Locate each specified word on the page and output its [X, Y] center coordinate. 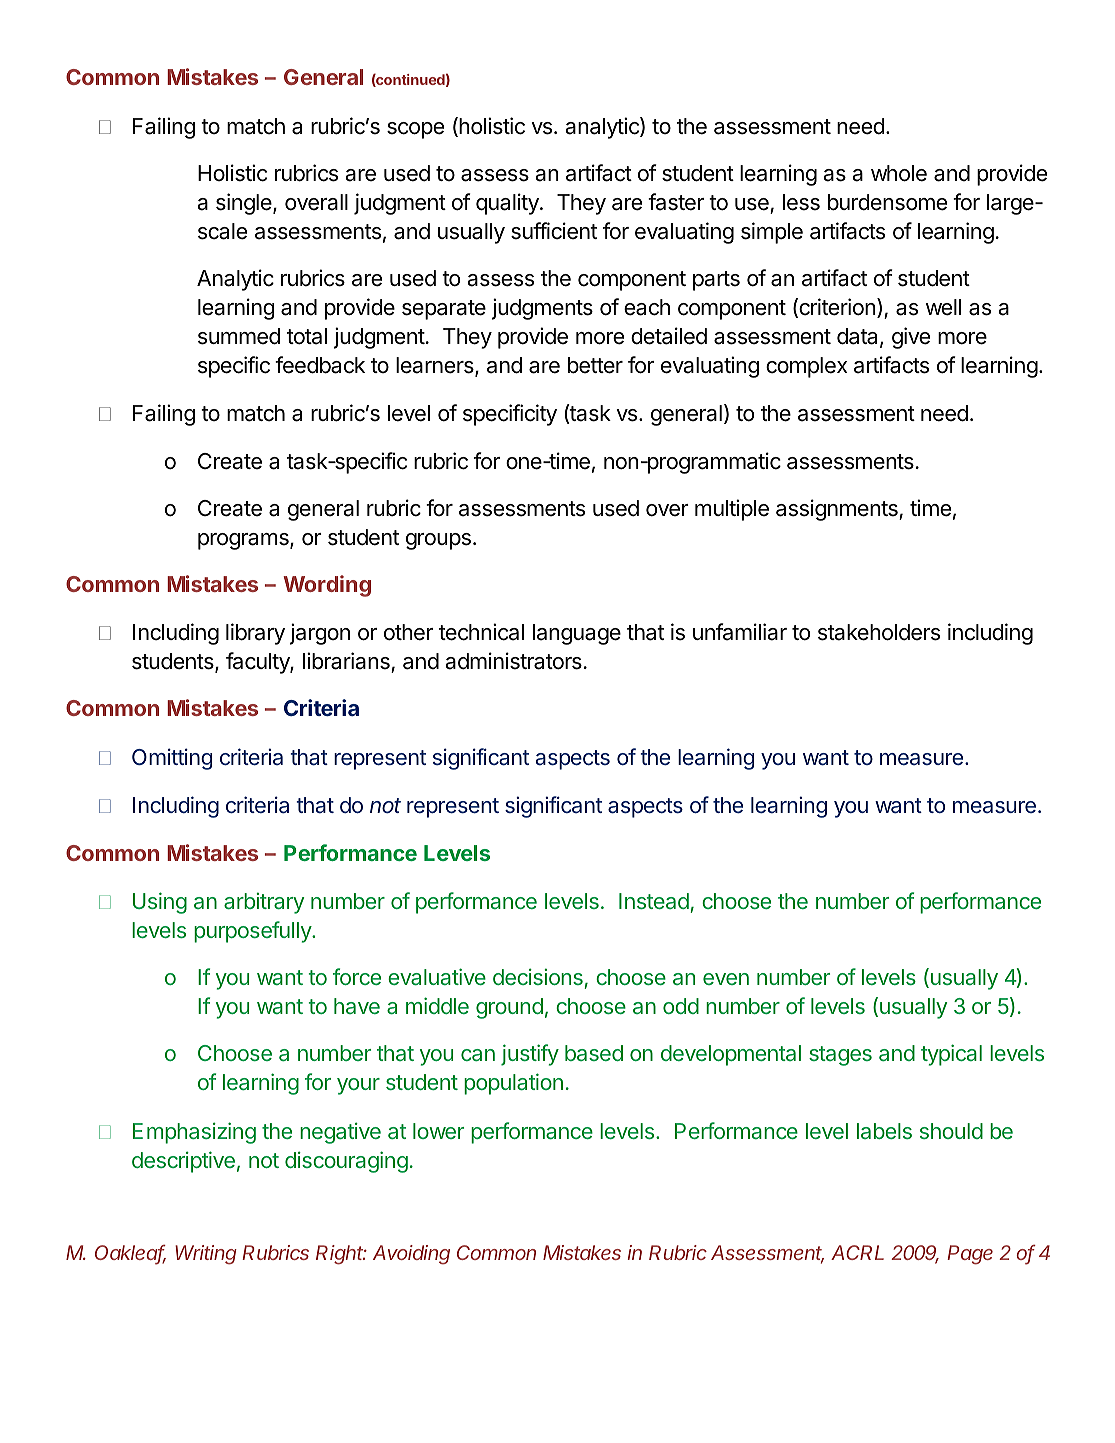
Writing [206, 1255]
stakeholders [879, 632]
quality [508, 204]
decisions [539, 978]
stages [840, 1056]
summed [239, 336]
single [245, 204]
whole [899, 173]
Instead [654, 901]
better [595, 365]
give [911, 338]
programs [244, 541]
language [577, 634]
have [357, 1006]
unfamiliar [740, 632]
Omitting [172, 759]
